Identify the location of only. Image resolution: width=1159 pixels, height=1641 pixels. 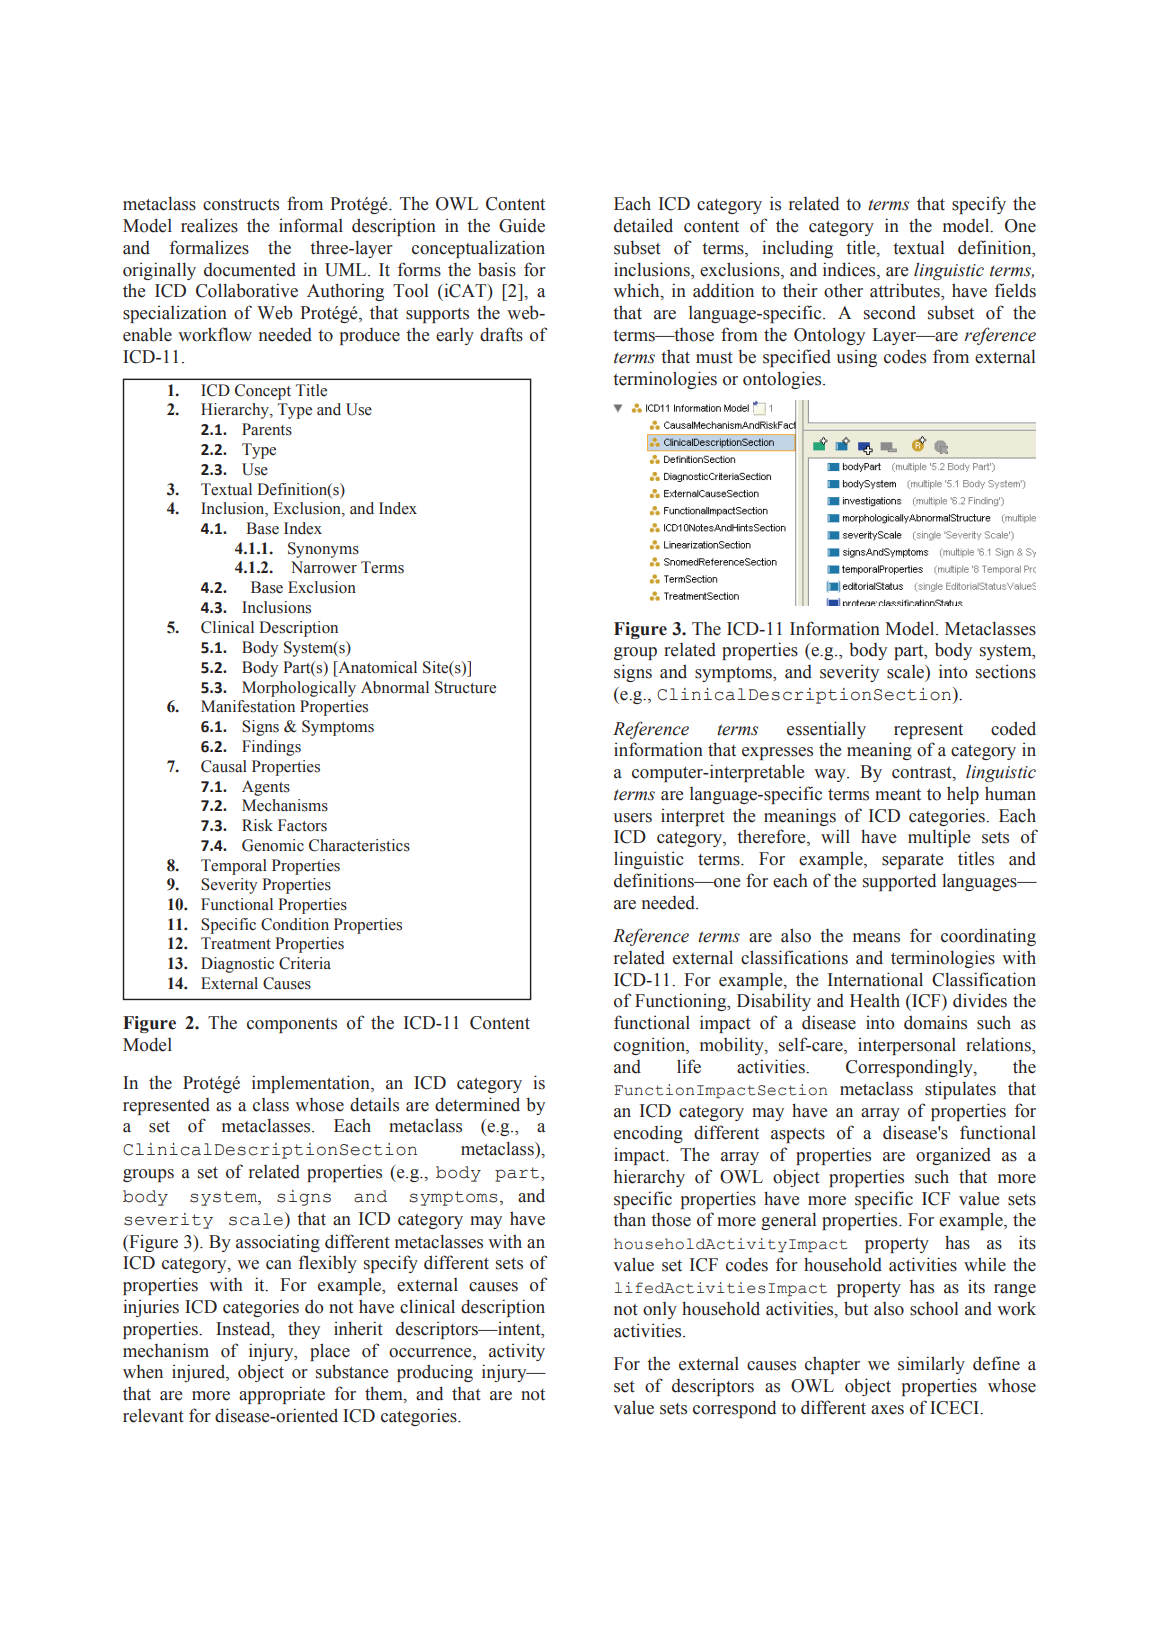
(660, 1310).
